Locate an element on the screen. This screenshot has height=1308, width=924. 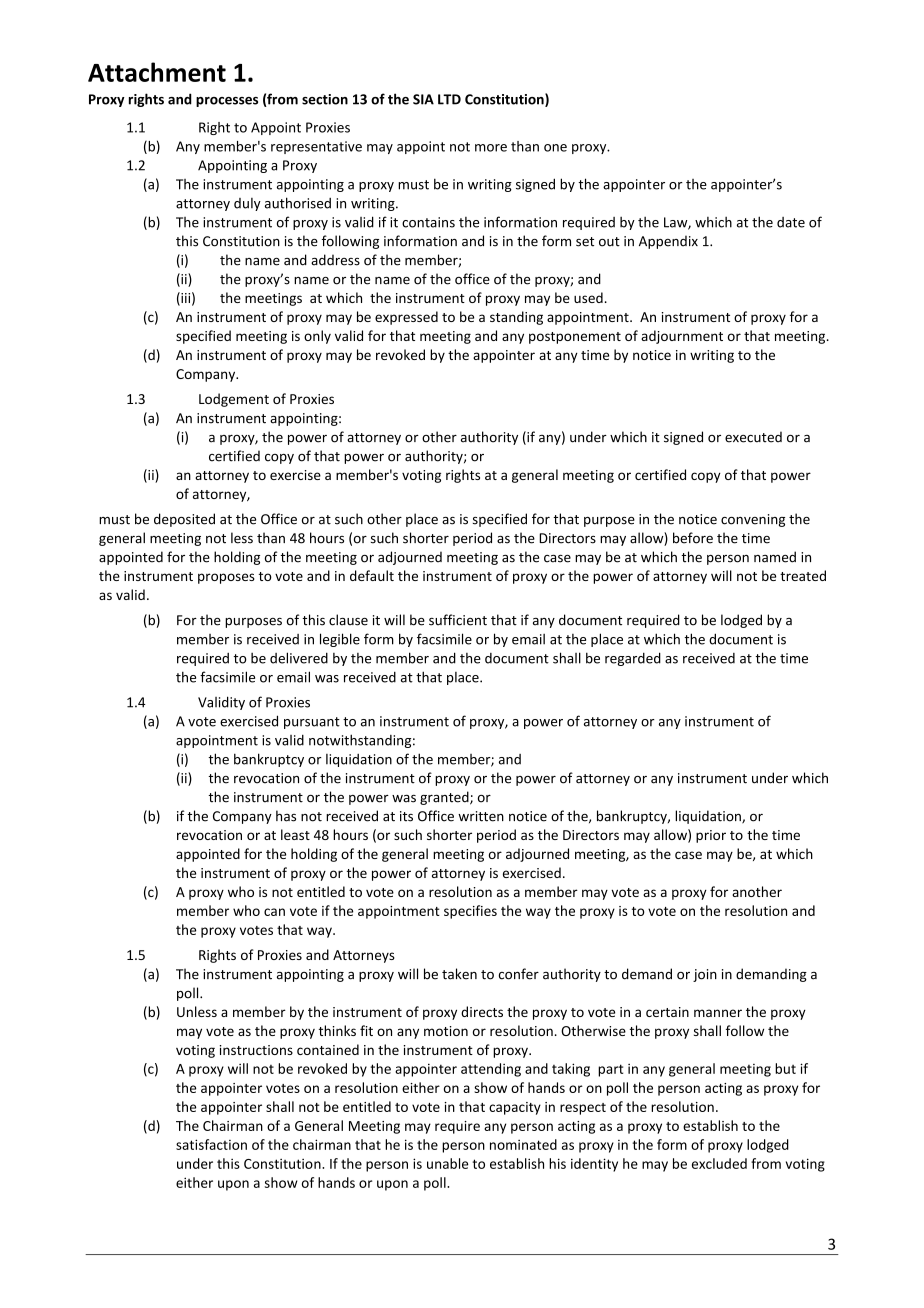
date is located at coordinates (791, 222).
